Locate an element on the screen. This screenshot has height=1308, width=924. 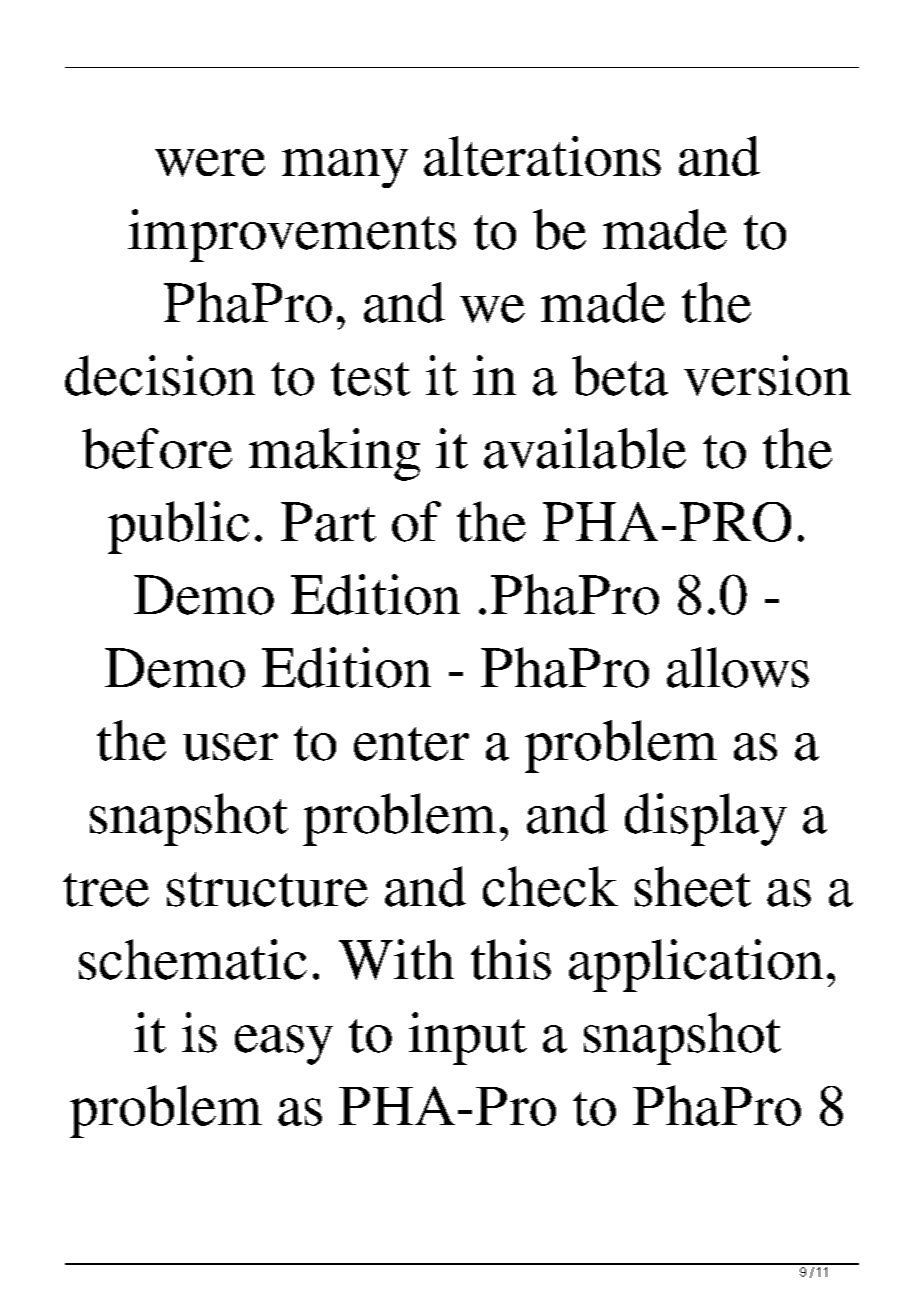
Part is located at coordinates (328, 522).
